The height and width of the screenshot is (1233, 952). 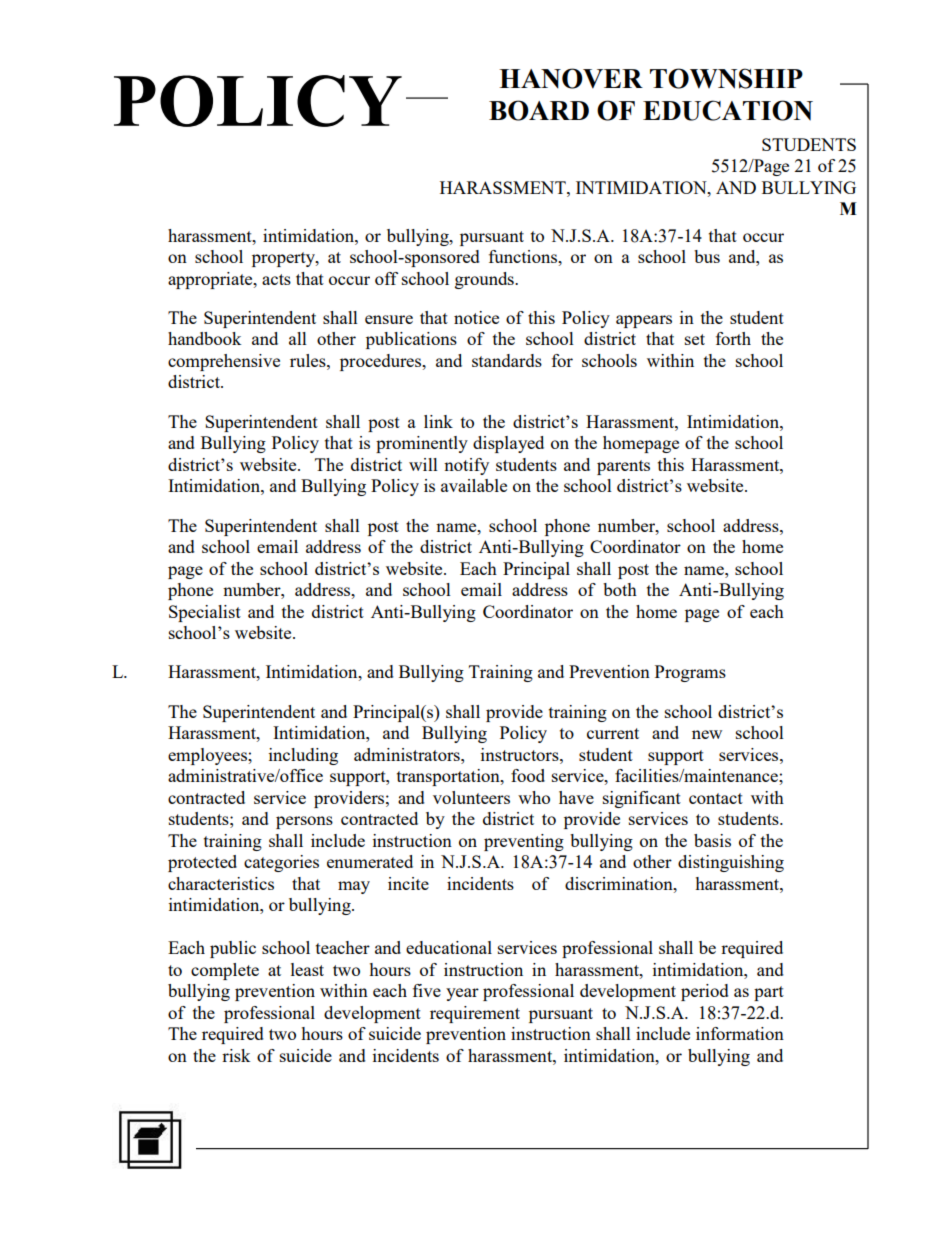 What do you see at coordinates (726, 78) in the screenshot?
I see `TOWNSHIP` at bounding box center [726, 78].
